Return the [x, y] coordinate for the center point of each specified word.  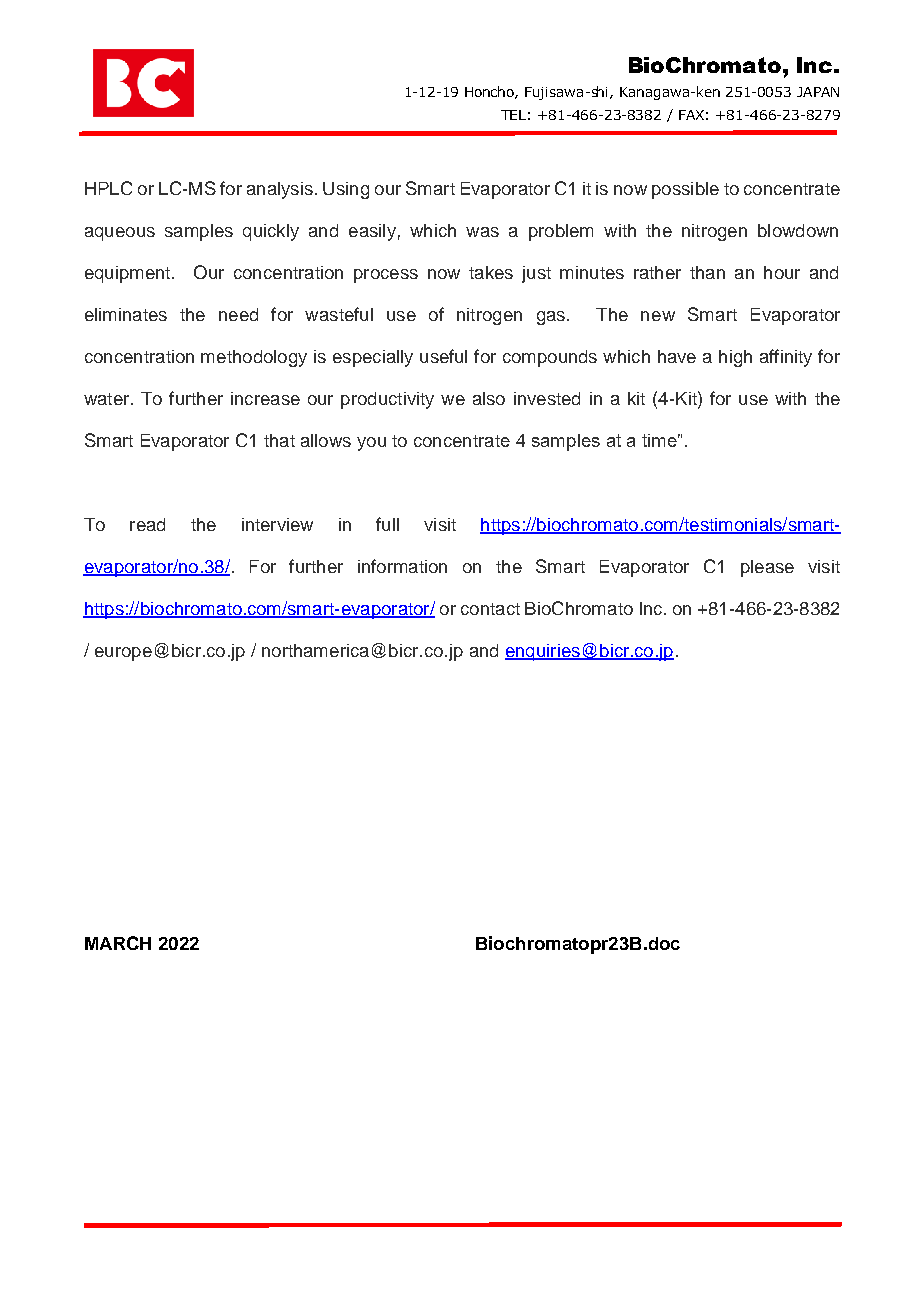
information [402, 566]
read [147, 524]
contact [490, 609]
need [238, 314]
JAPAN [818, 92]
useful [443, 356]
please [767, 568]
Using [346, 190]
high [735, 358]
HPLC [108, 188]
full [387, 524]
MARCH [118, 943]
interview [277, 524]
